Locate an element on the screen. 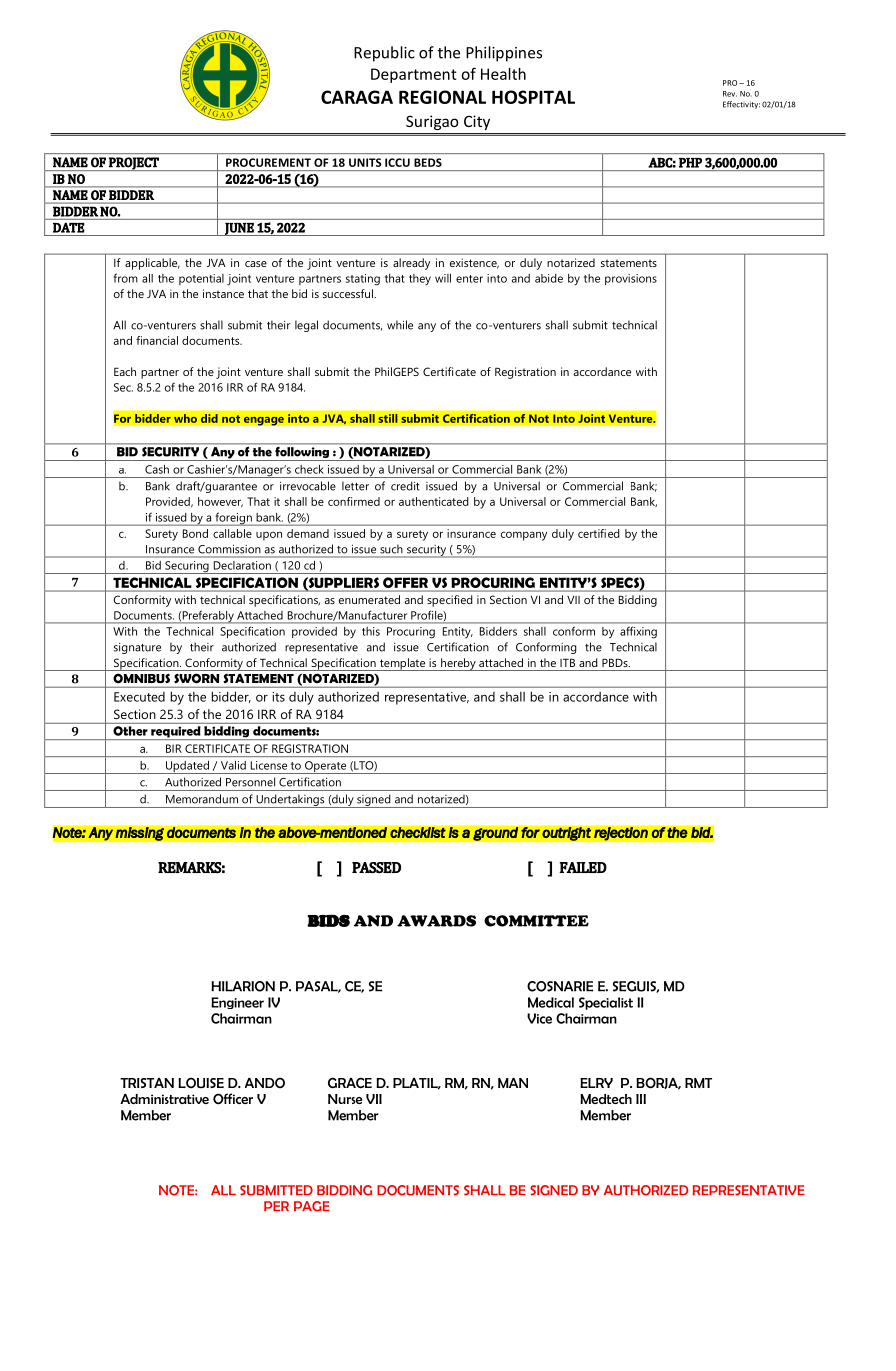  PROJECT is located at coordinates (134, 164).
